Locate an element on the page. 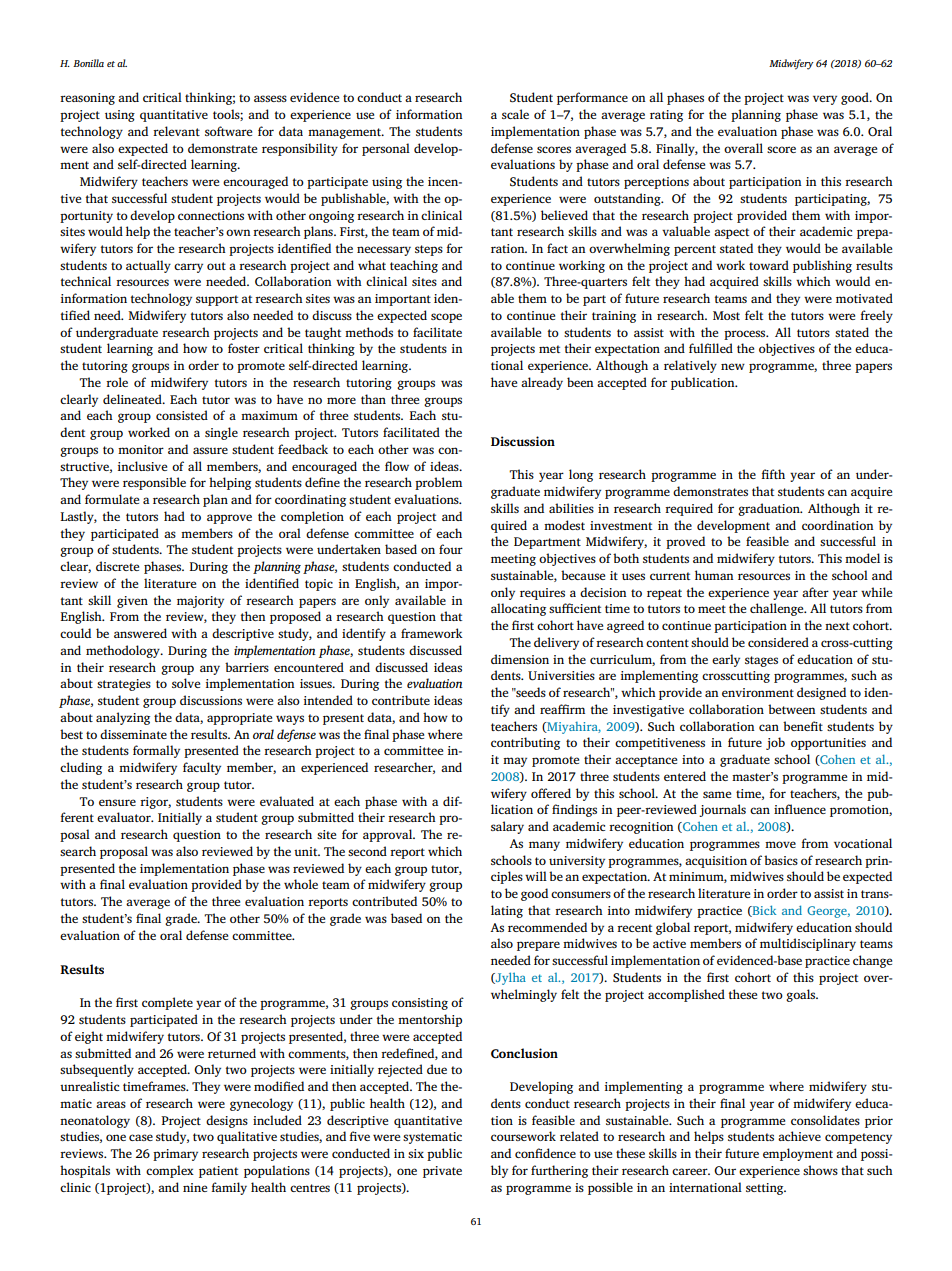  private is located at coordinates (442, 1172).
